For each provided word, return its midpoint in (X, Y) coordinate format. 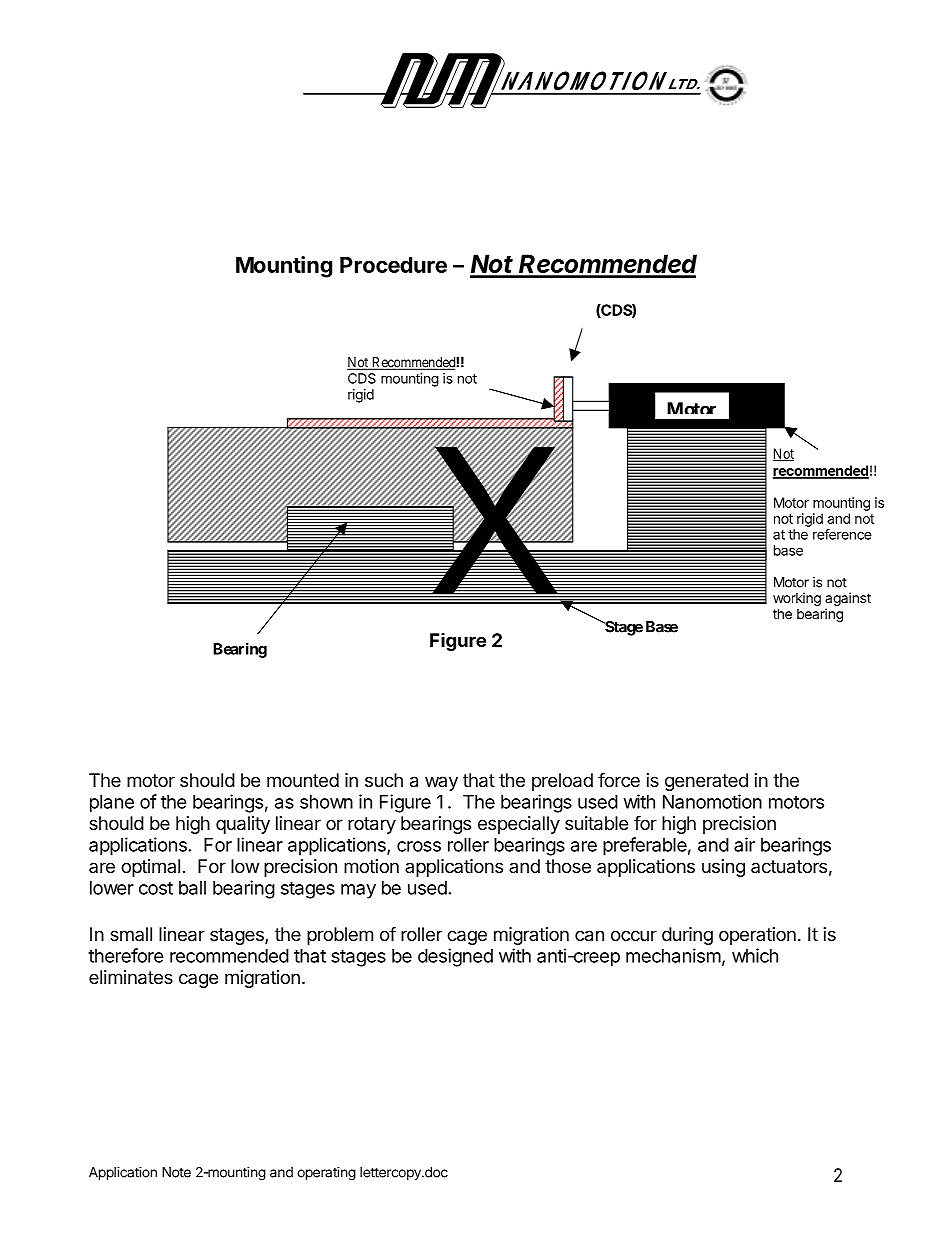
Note (176, 1172)
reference (842, 534)
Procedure (393, 265)
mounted (303, 780)
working (797, 600)
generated (706, 782)
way (441, 783)
